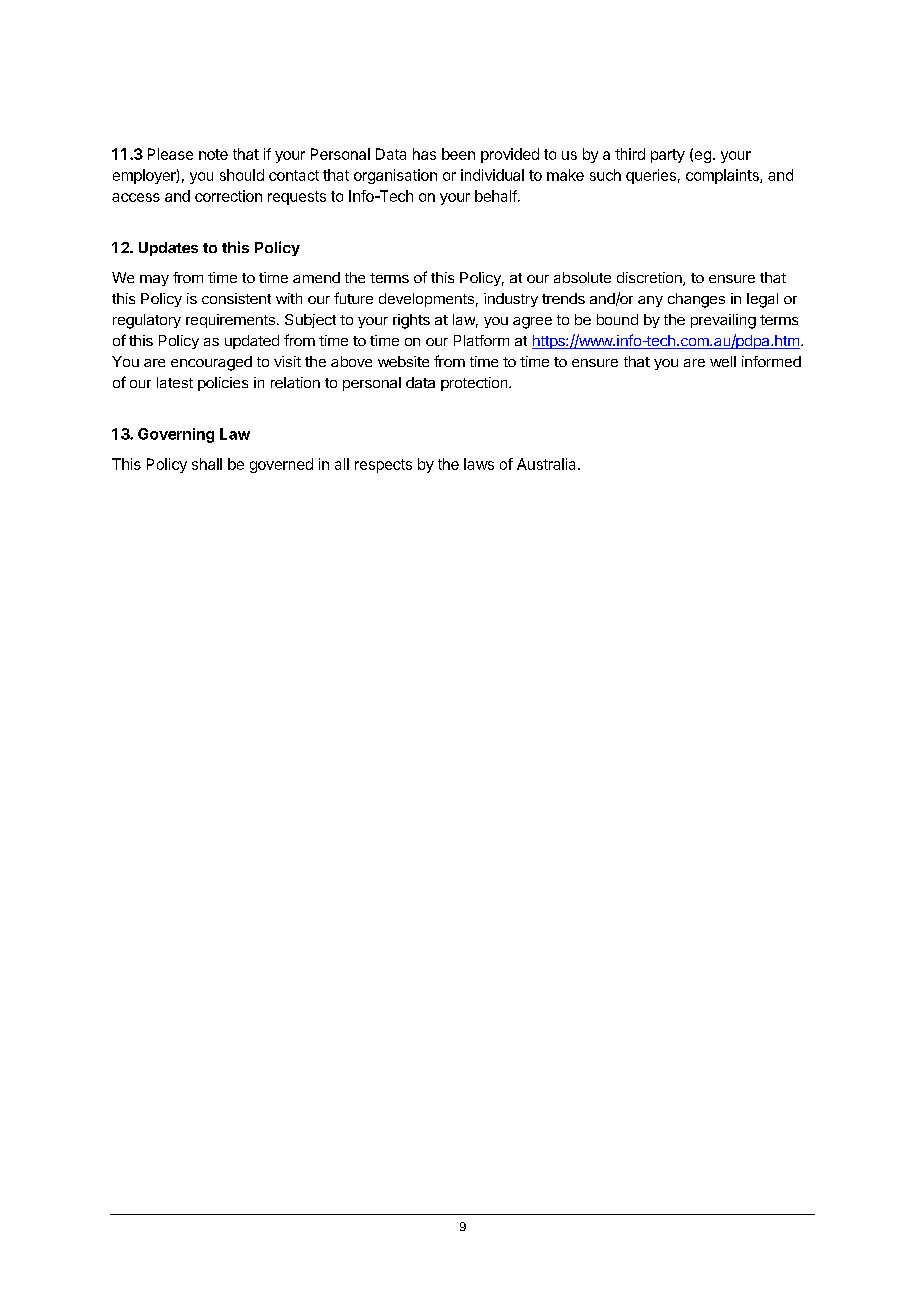 This document has height=1308, width=924. Describe the element at coordinates (213, 154) in the document. I see `note` at that location.
